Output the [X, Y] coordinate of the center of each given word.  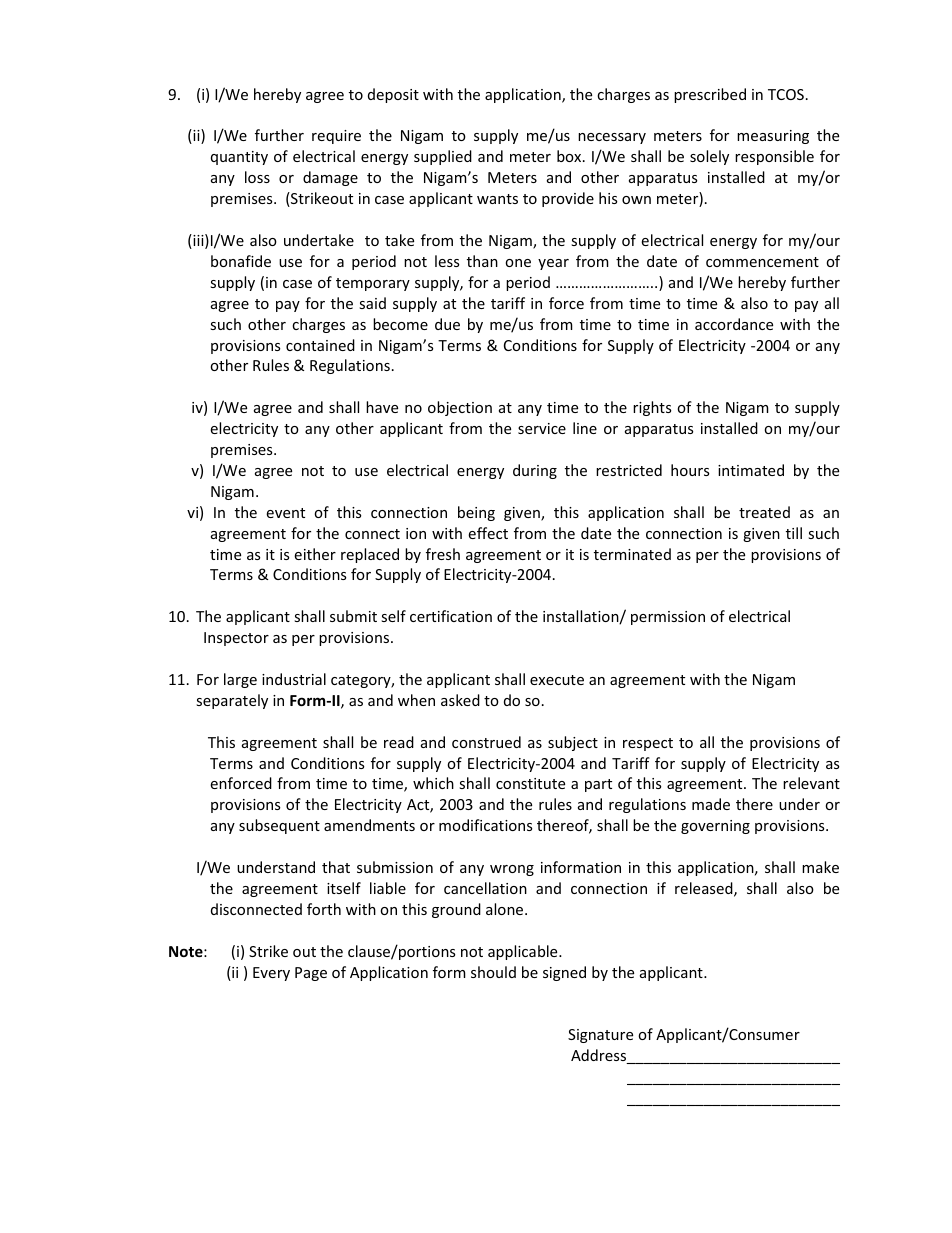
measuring [773, 137]
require [336, 137]
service [542, 428]
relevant [811, 783]
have [382, 407]
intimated [751, 470]
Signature [600, 1036]
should [493, 972]
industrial [294, 679]
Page [311, 974]
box [570, 156]
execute [557, 680]
